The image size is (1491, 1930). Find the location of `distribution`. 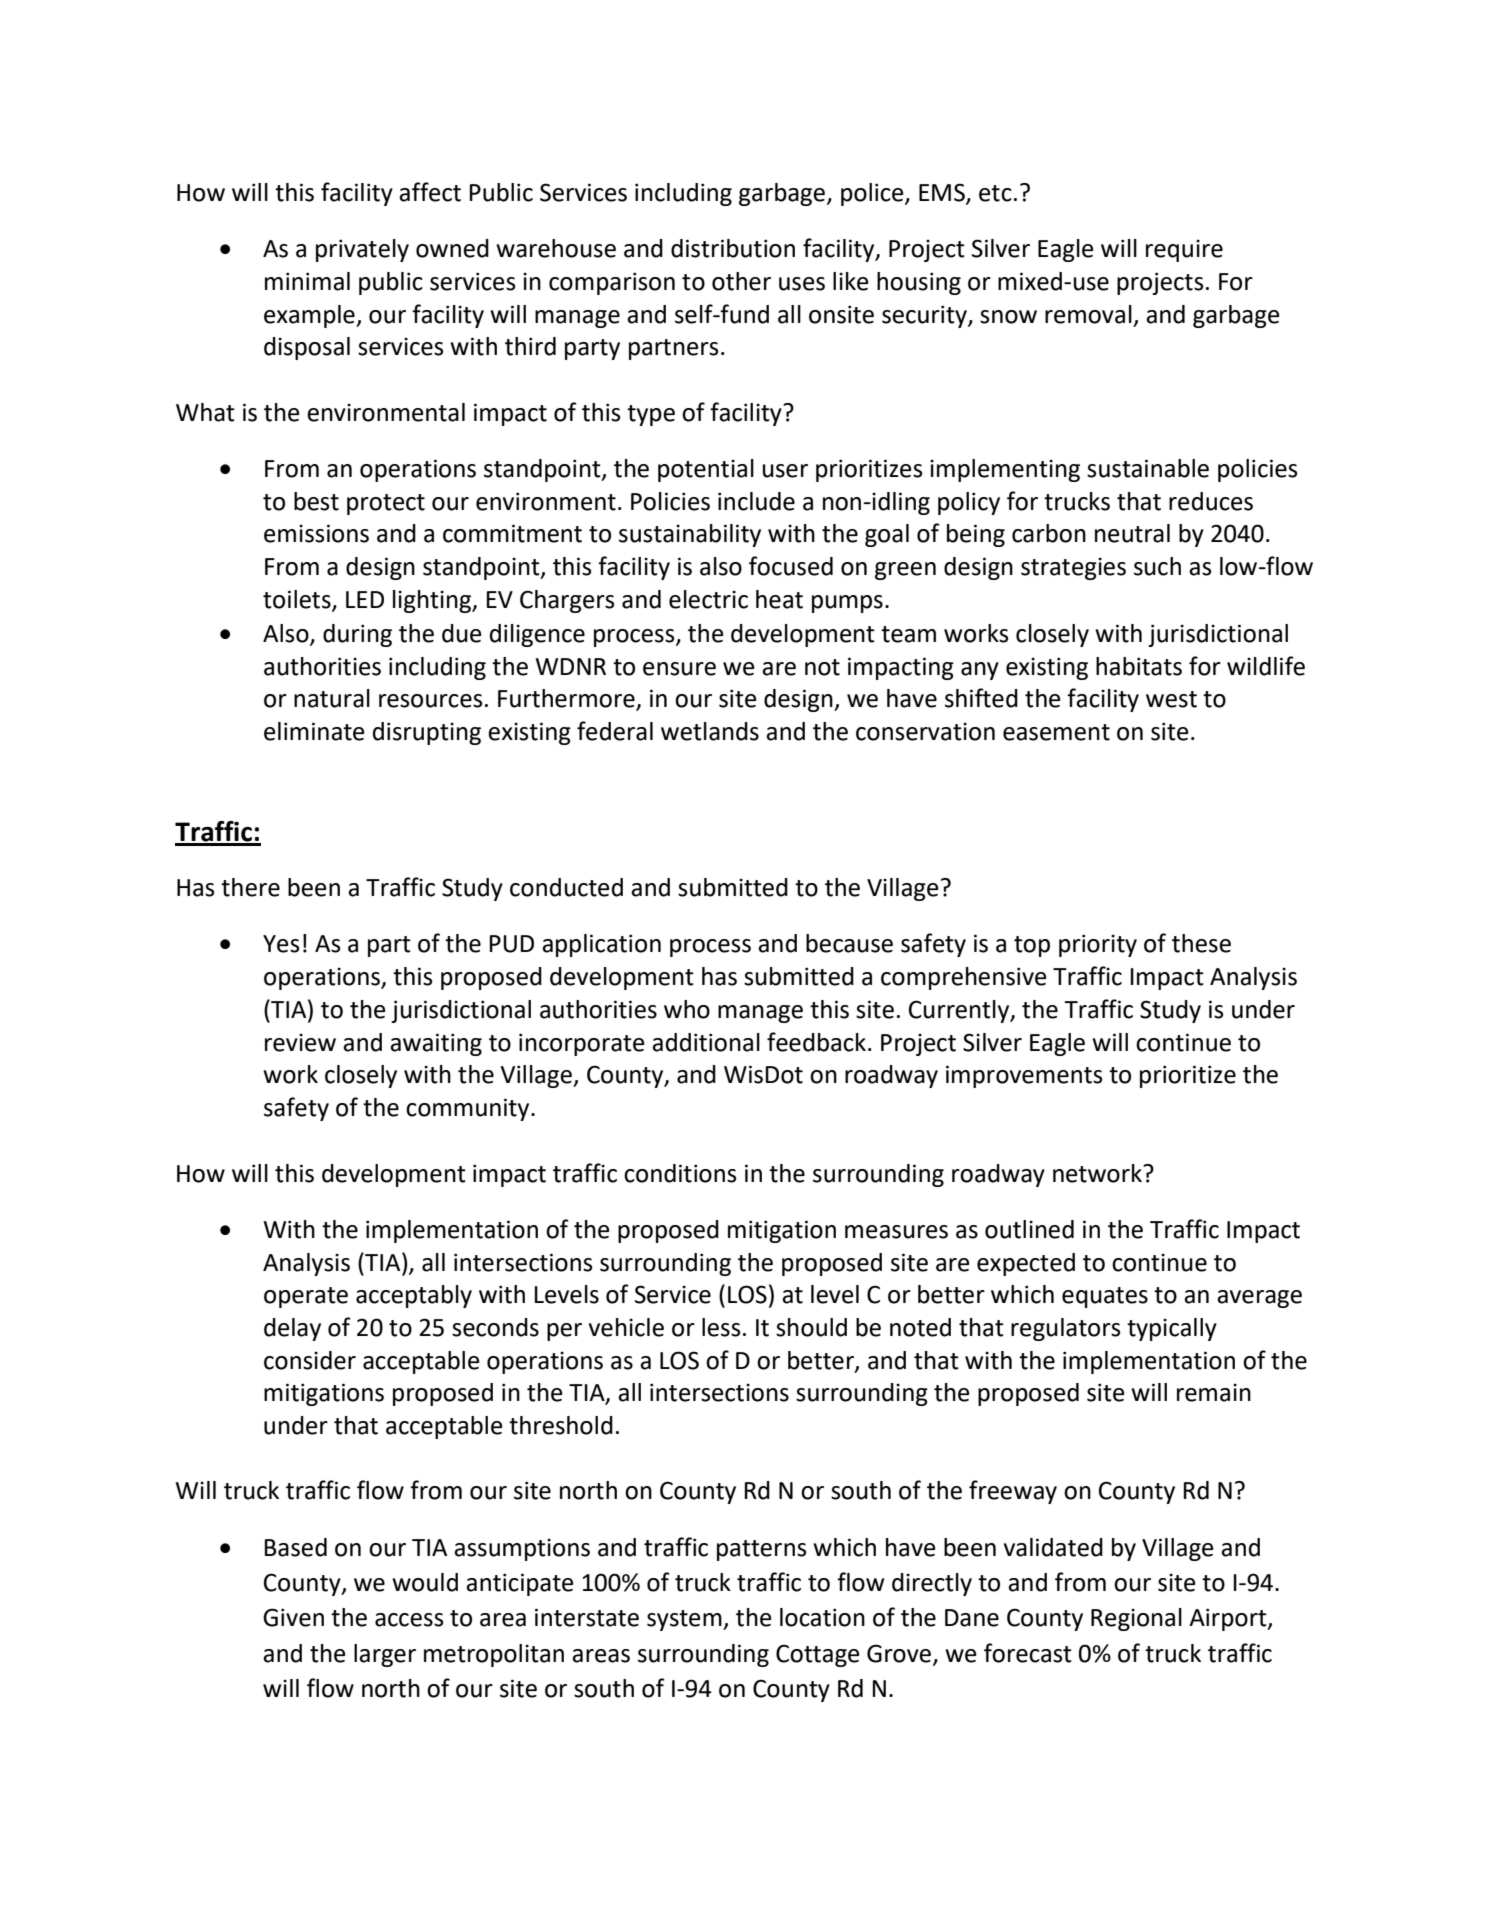

distribution is located at coordinates (733, 248).
